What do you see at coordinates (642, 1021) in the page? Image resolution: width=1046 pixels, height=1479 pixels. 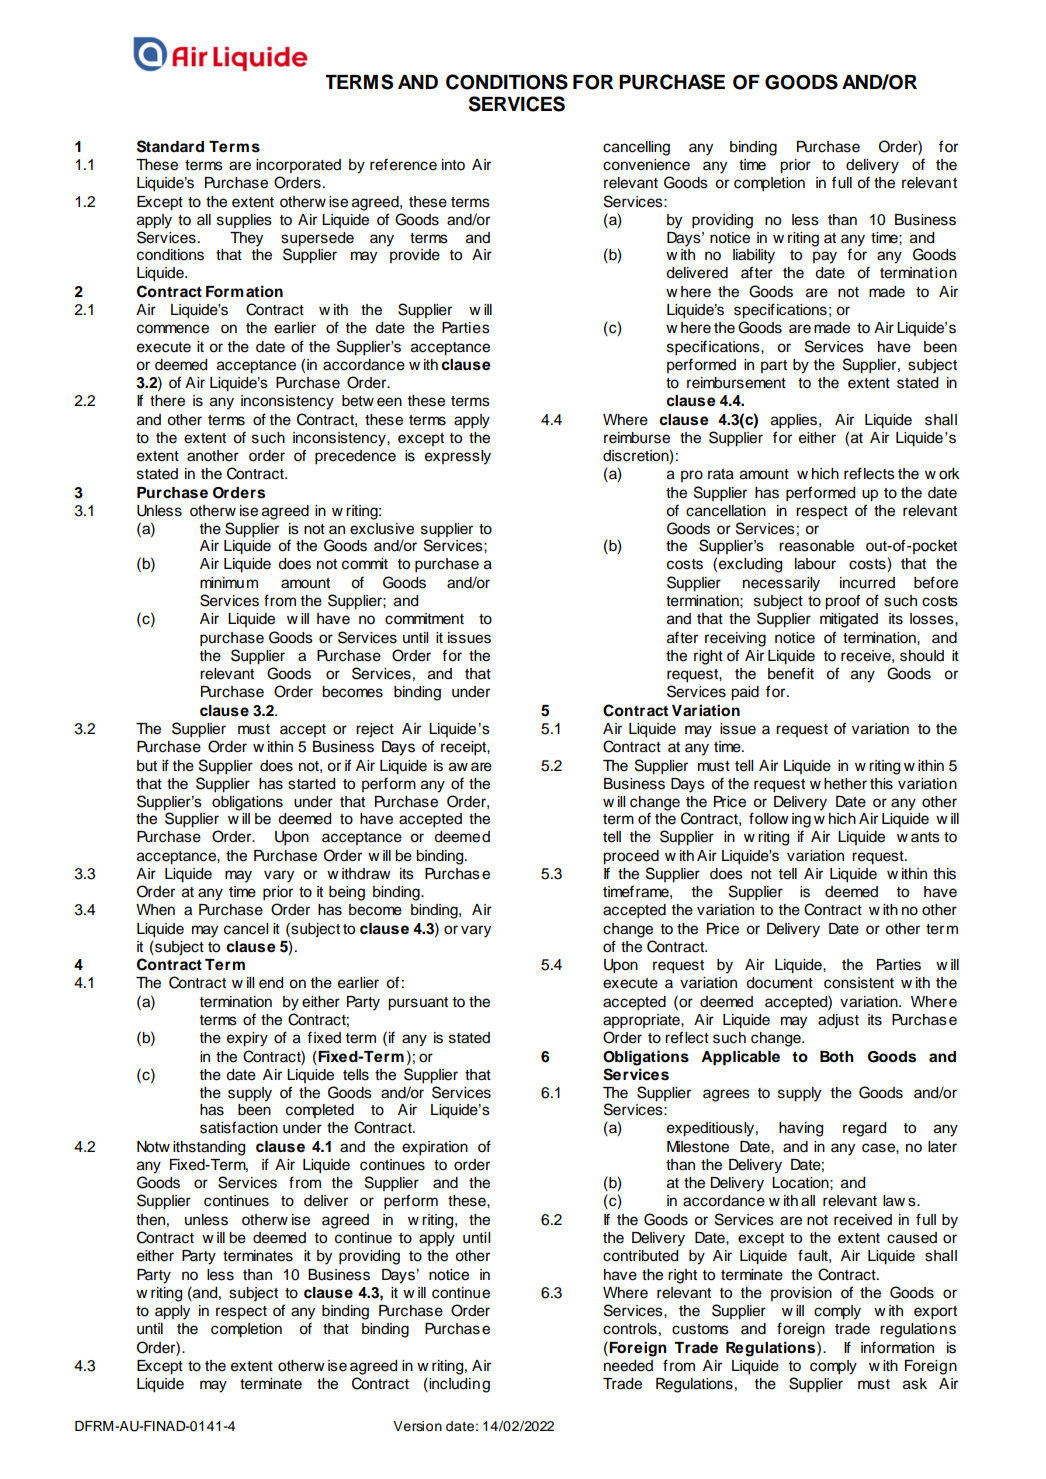 I see `appropriate` at bounding box center [642, 1021].
